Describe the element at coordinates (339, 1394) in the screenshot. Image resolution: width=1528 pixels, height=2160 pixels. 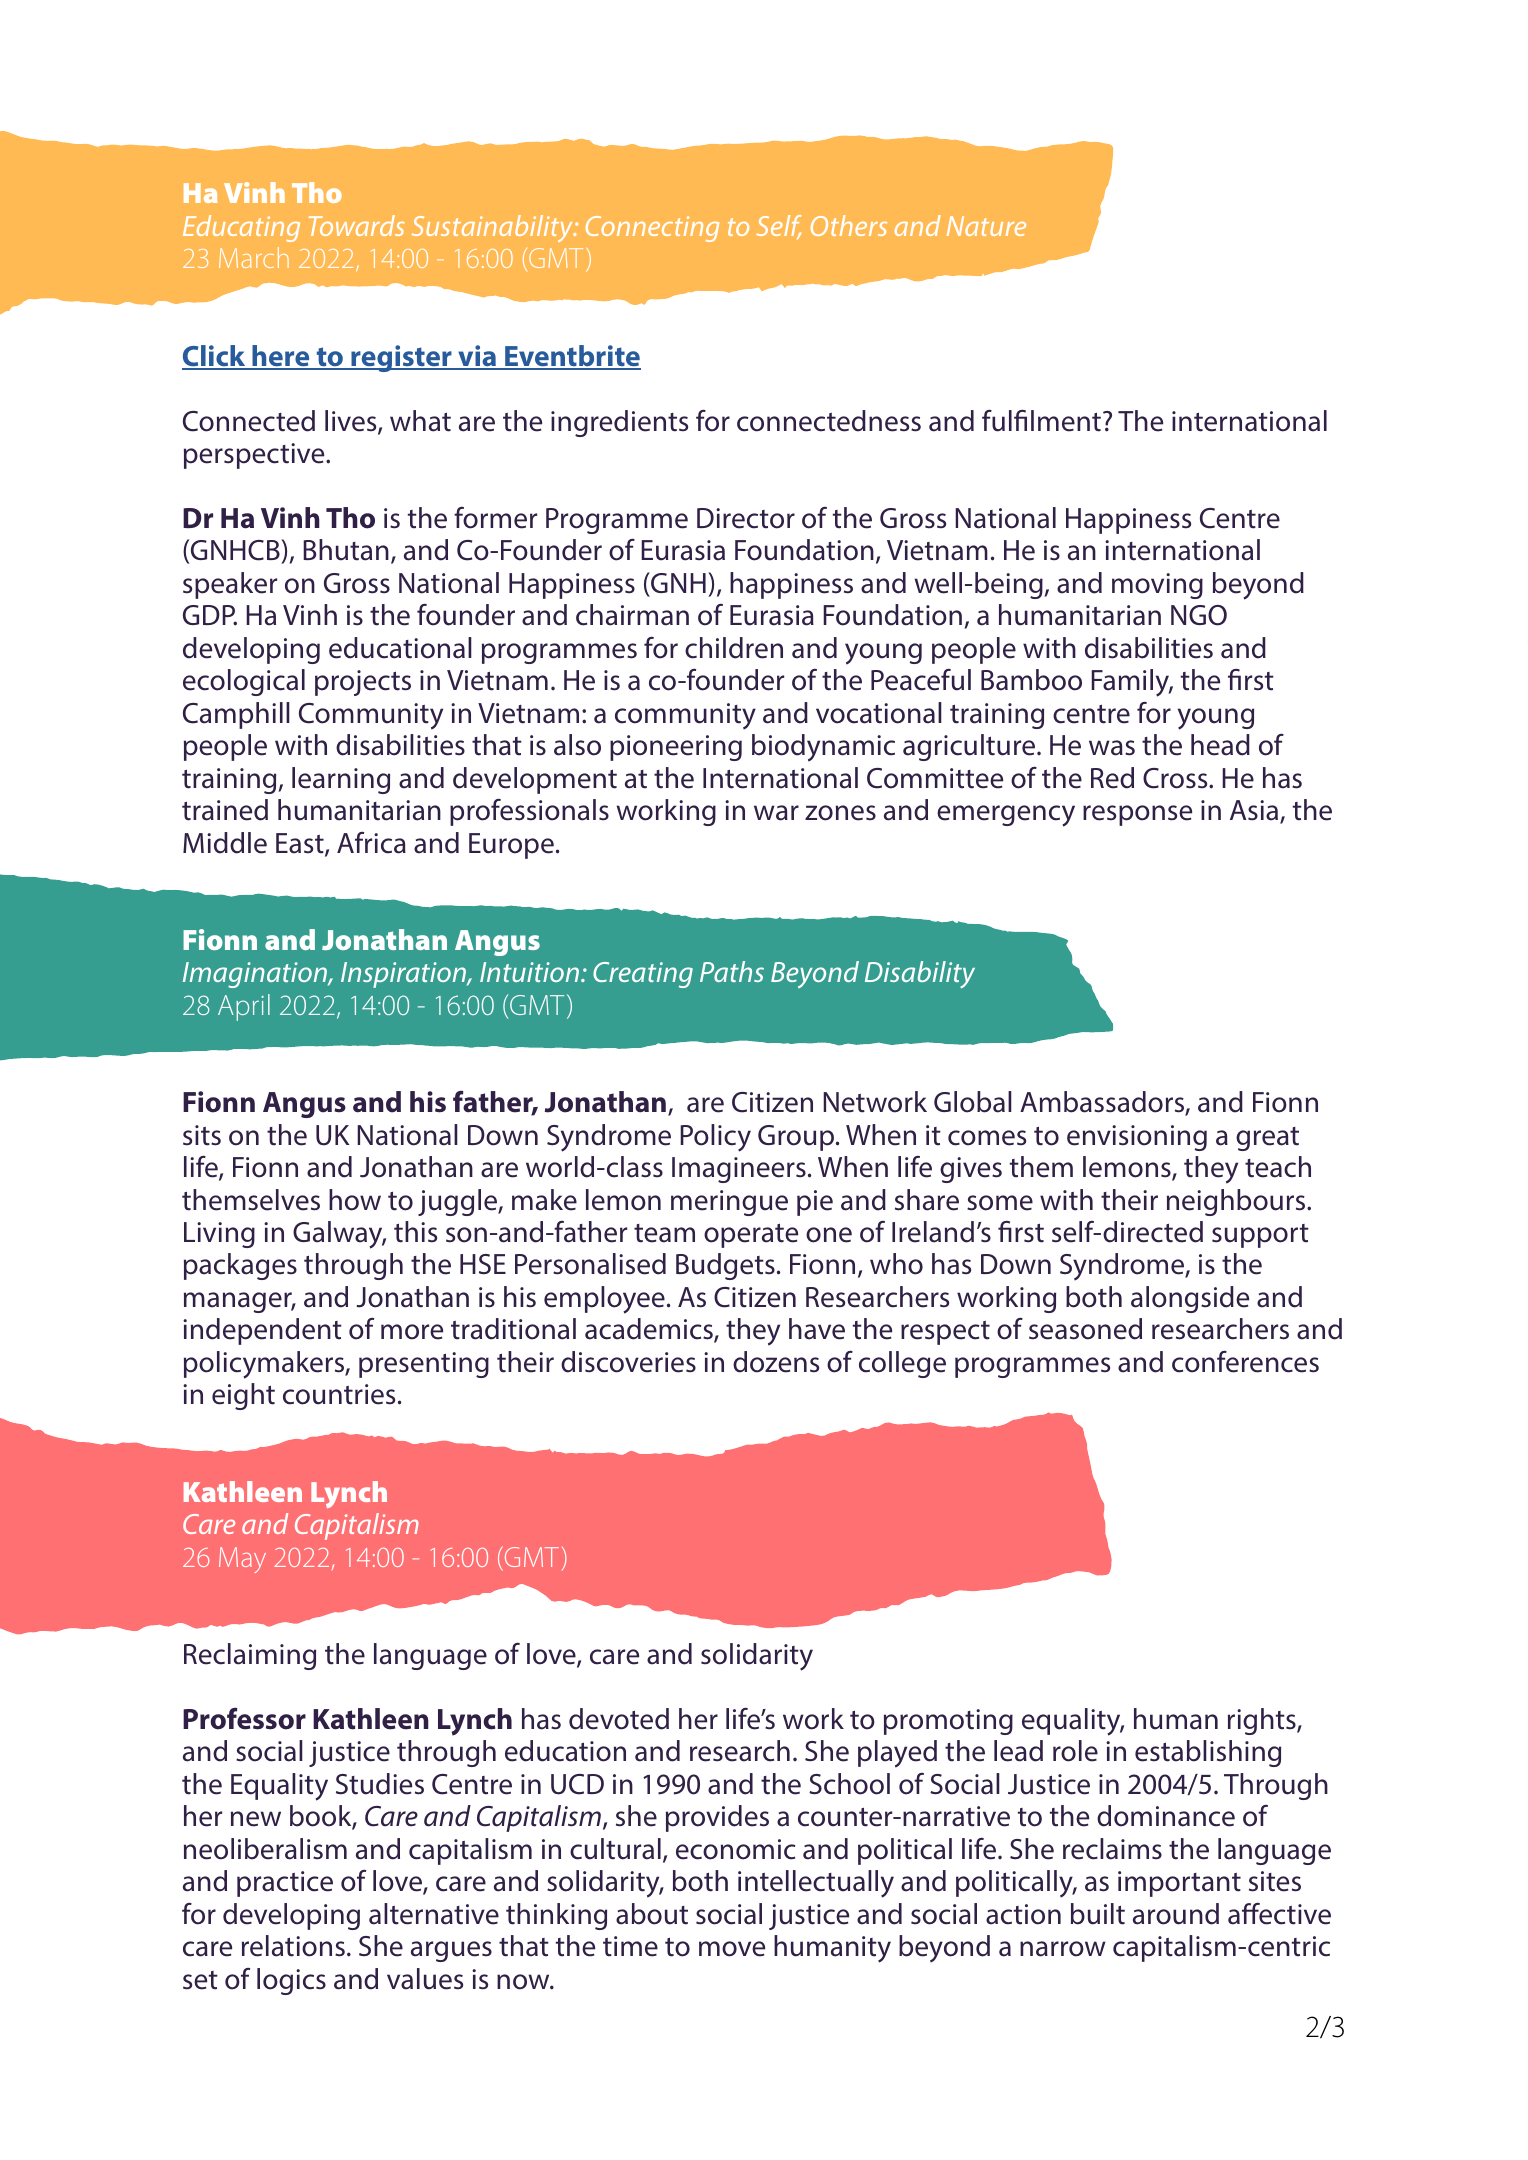
I see `countries` at that location.
